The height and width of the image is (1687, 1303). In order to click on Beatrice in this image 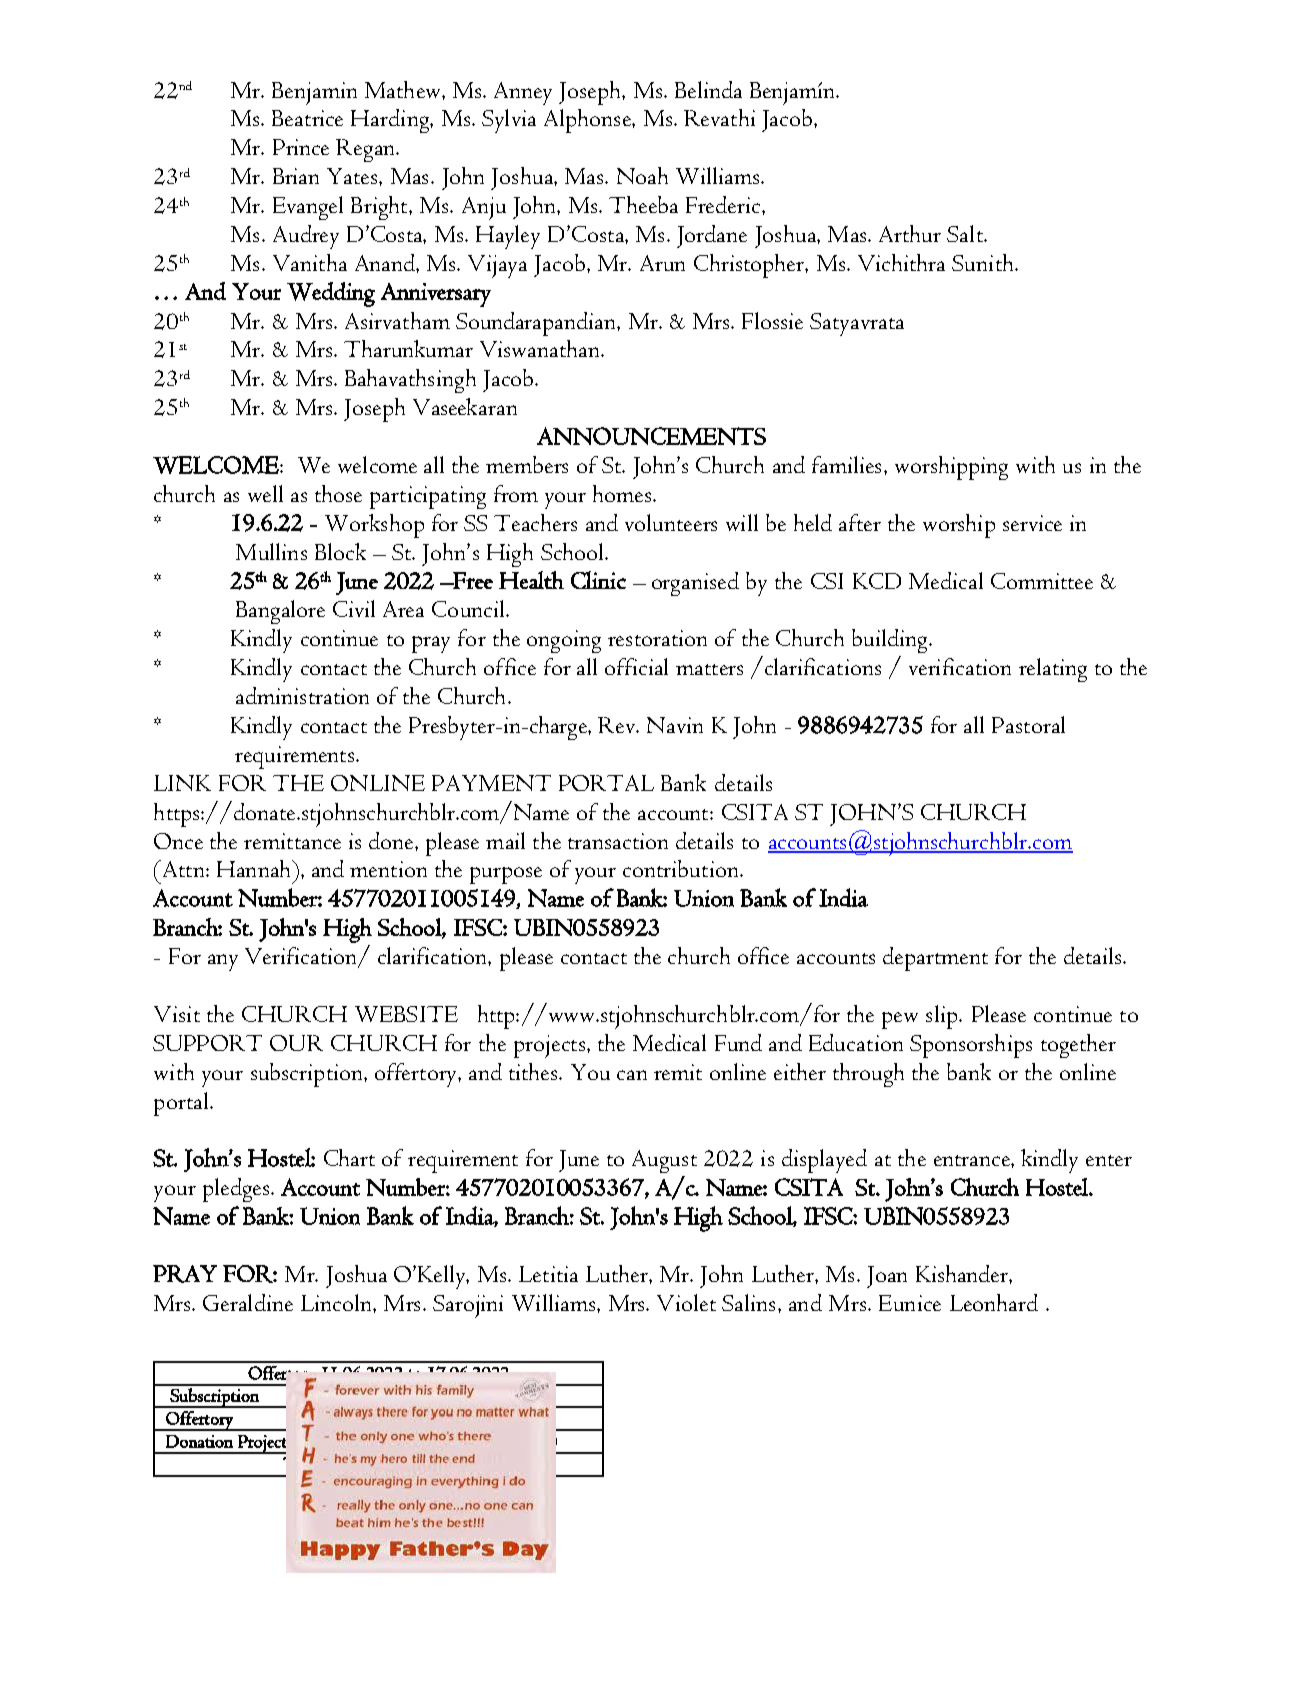, I will do `click(307, 118)`.
